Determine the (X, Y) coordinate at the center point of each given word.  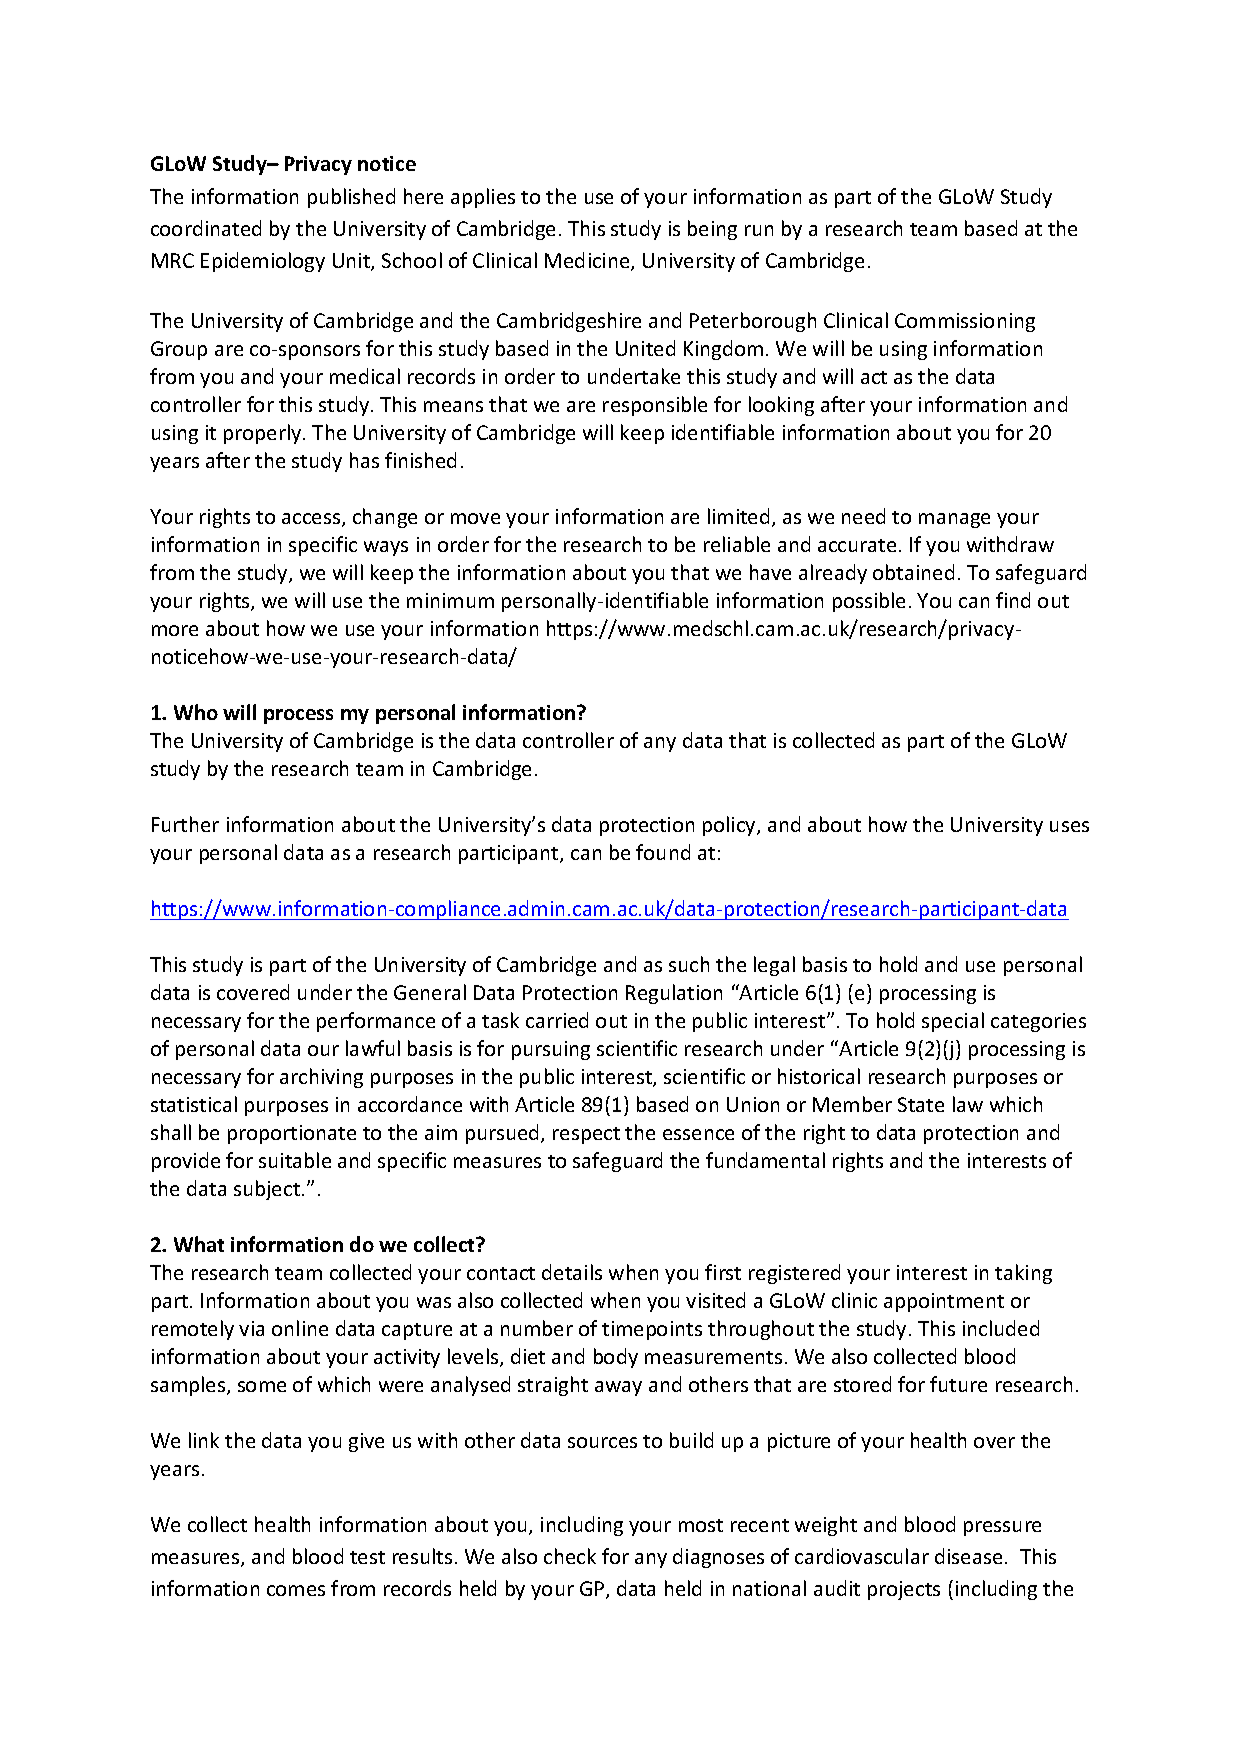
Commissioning (965, 322)
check (570, 1556)
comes (296, 1590)
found (663, 852)
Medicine (588, 261)
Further (185, 824)
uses (1069, 826)
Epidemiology (263, 262)
